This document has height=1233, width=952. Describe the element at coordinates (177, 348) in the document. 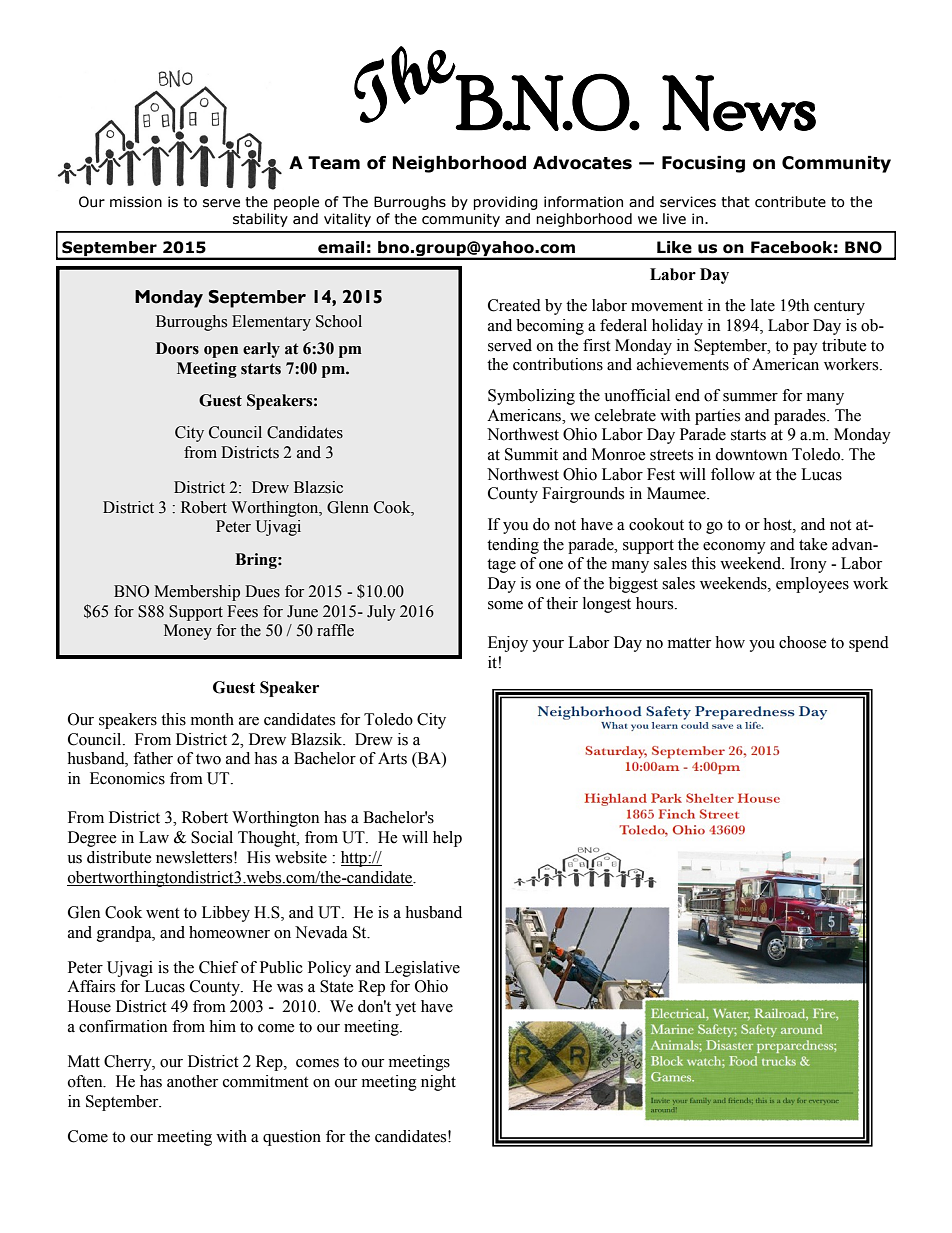

I see `Doors` at that location.
